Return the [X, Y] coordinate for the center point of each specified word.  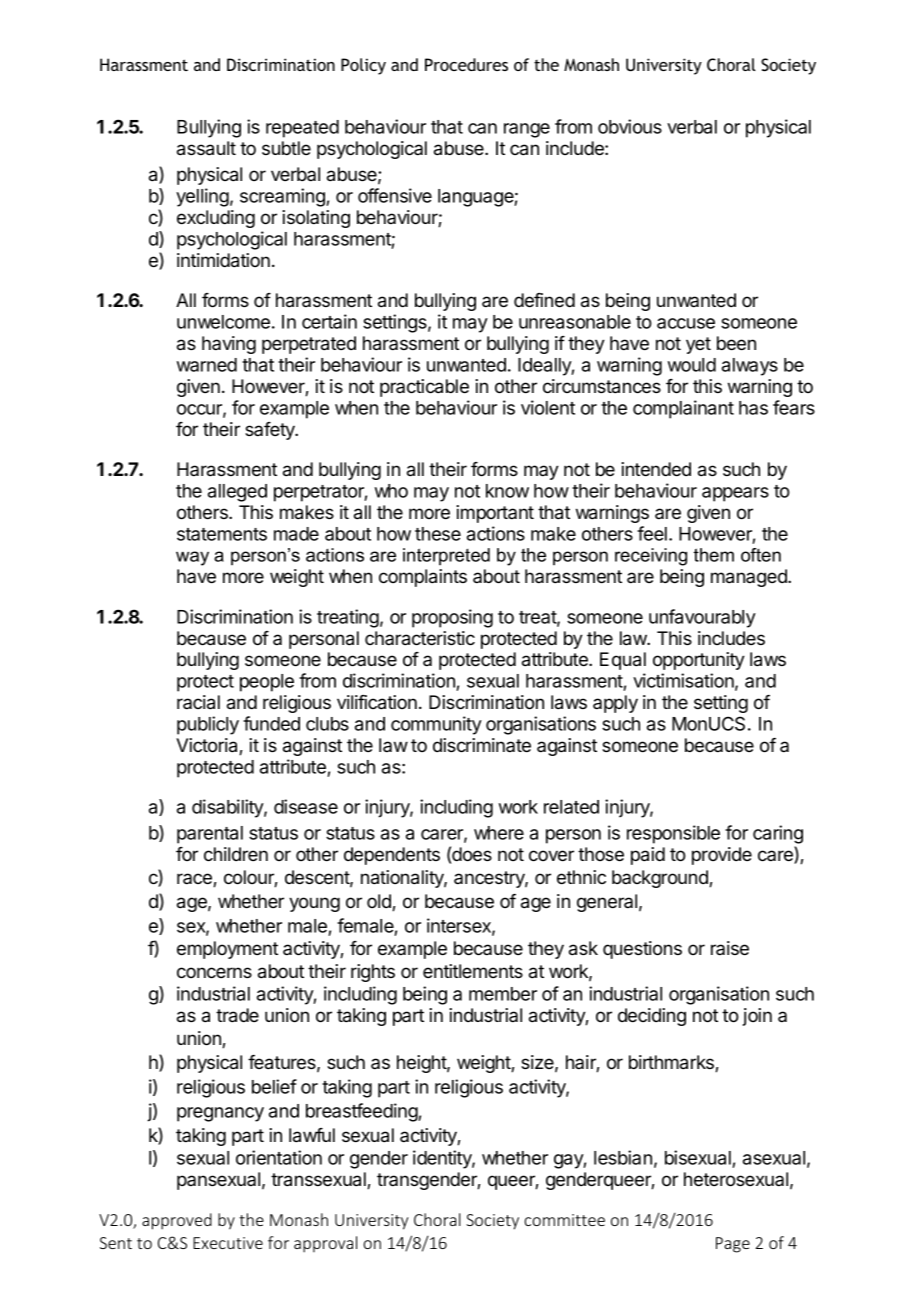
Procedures [466, 64]
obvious [630, 126]
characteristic [420, 638]
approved [177, 1221]
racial [198, 702]
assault [206, 148]
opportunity [699, 661]
